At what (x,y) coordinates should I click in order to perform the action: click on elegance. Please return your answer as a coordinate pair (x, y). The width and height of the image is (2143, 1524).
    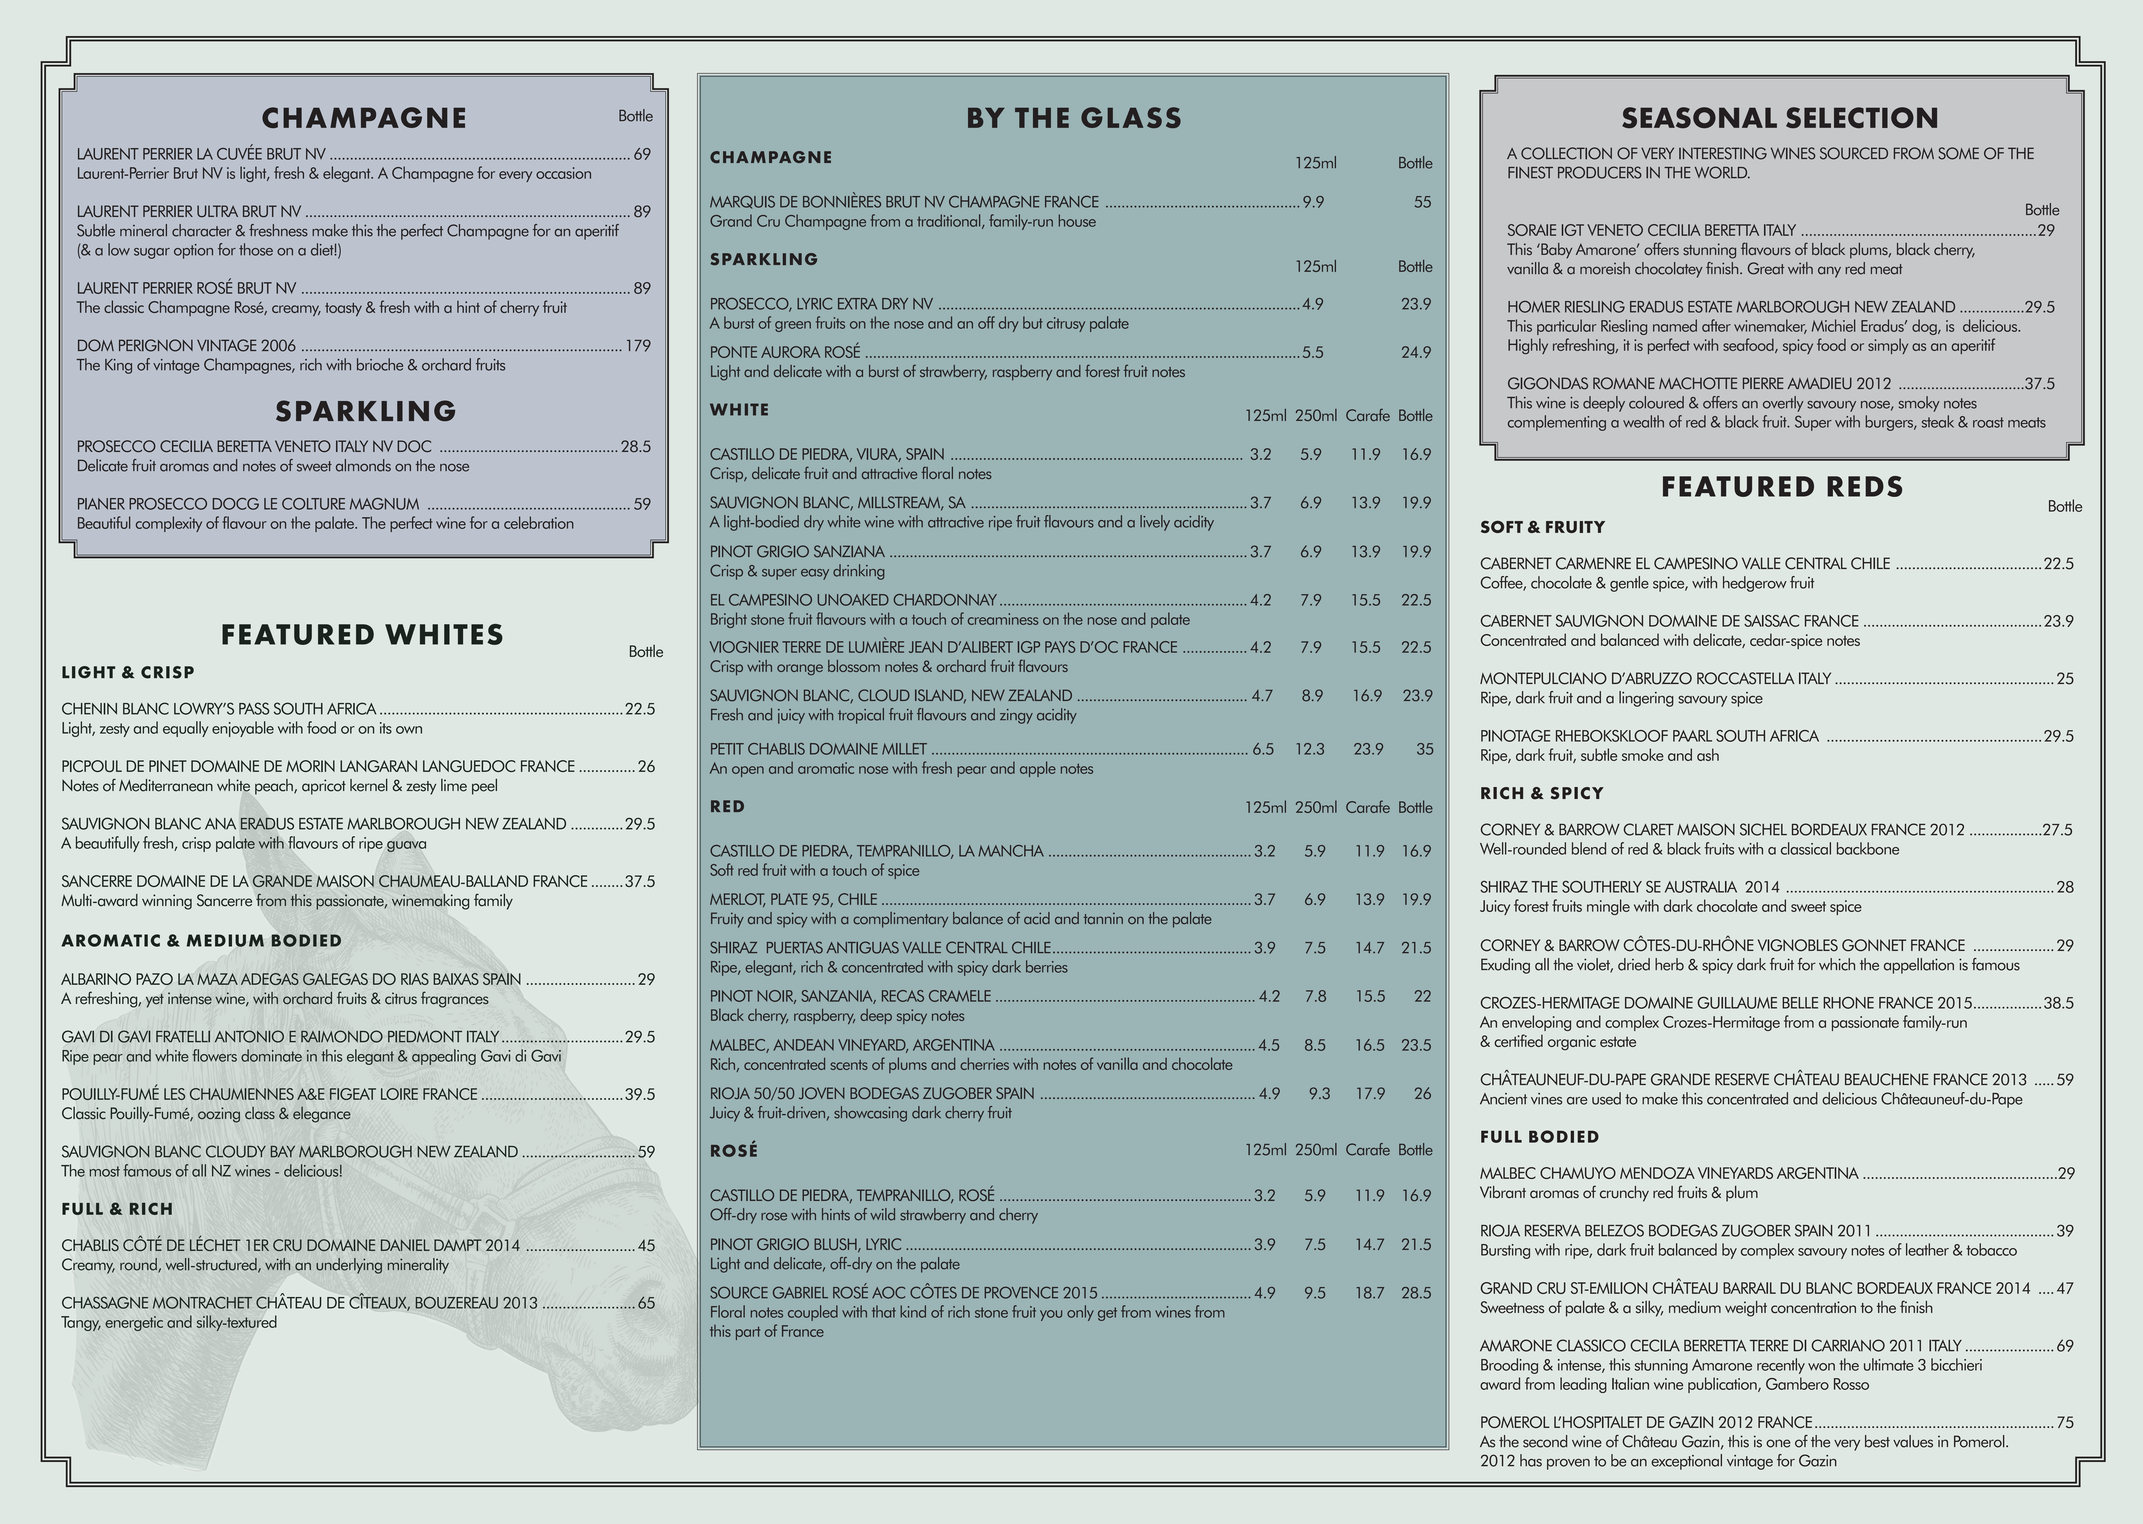
    Looking at the image, I should click on (322, 1115).
